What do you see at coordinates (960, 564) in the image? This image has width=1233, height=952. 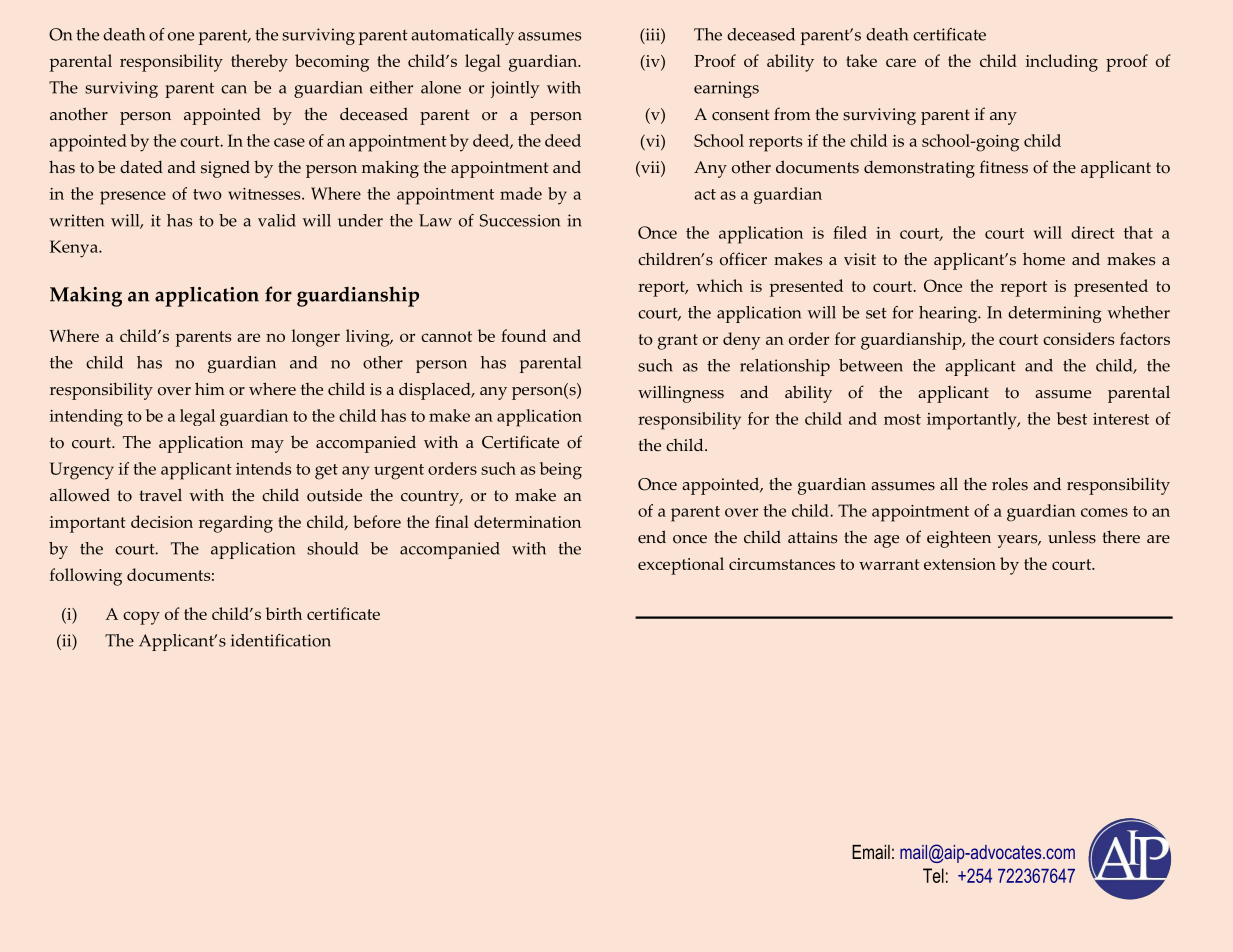 I see `extension` at bounding box center [960, 564].
